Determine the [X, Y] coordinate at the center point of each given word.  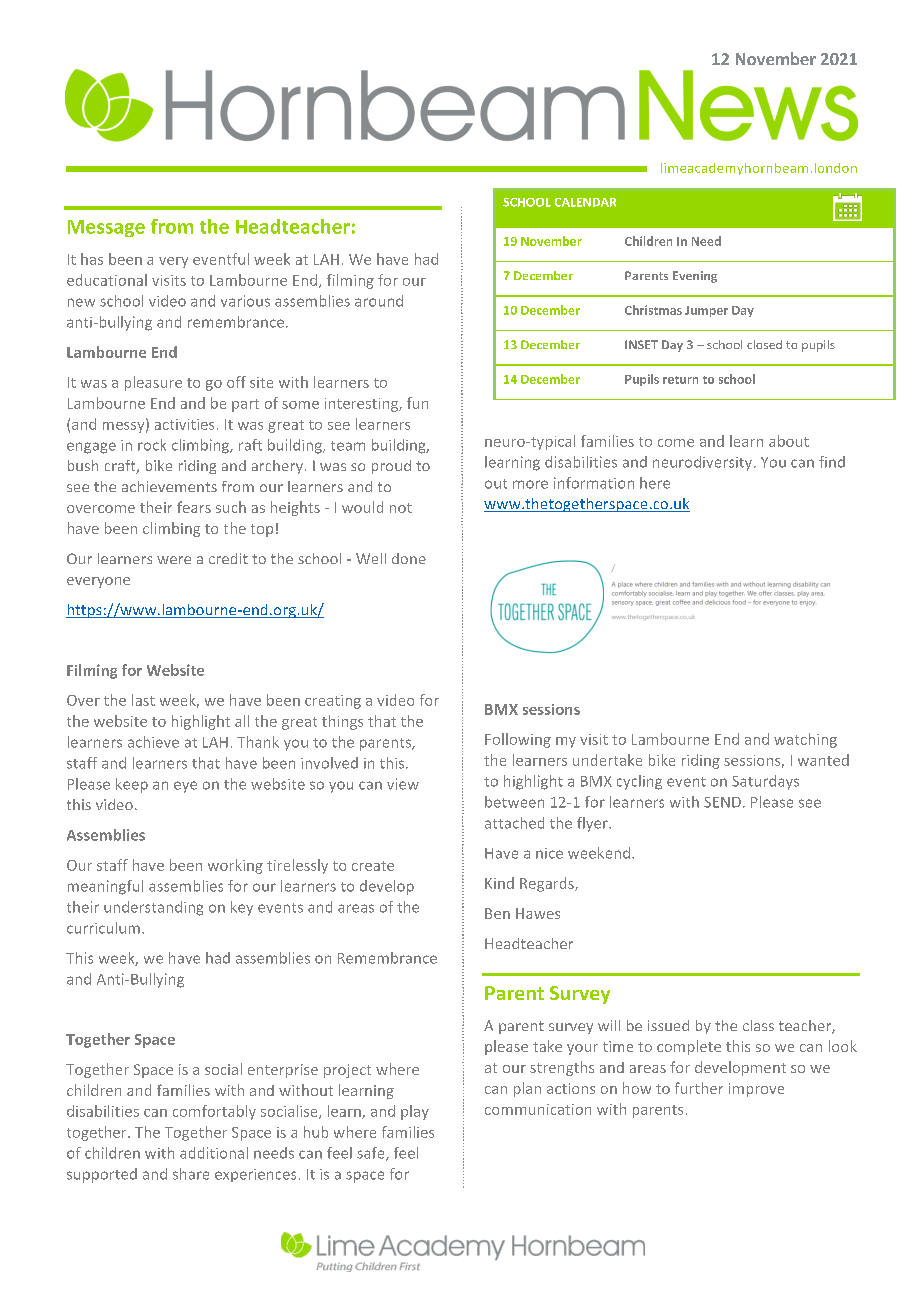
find [832, 462]
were [174, 560]
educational [107, 280]
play [415, 1112]
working [235, 866]
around [379, 301]
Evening [695, 277]
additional [214, 1153]
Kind [499, 883]
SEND [722, 802]
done [409, 558]
